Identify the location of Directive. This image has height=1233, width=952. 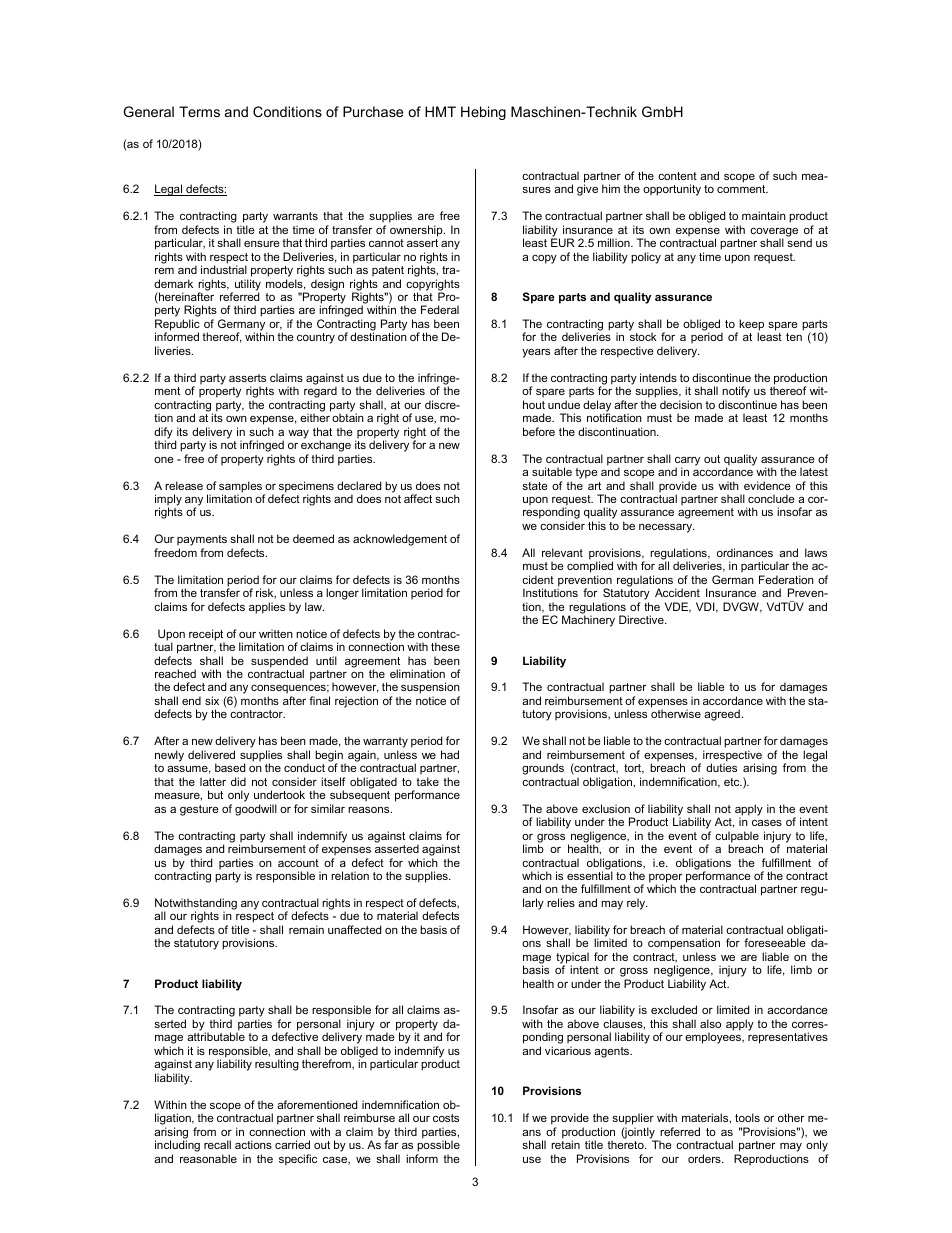
(642, 619).
